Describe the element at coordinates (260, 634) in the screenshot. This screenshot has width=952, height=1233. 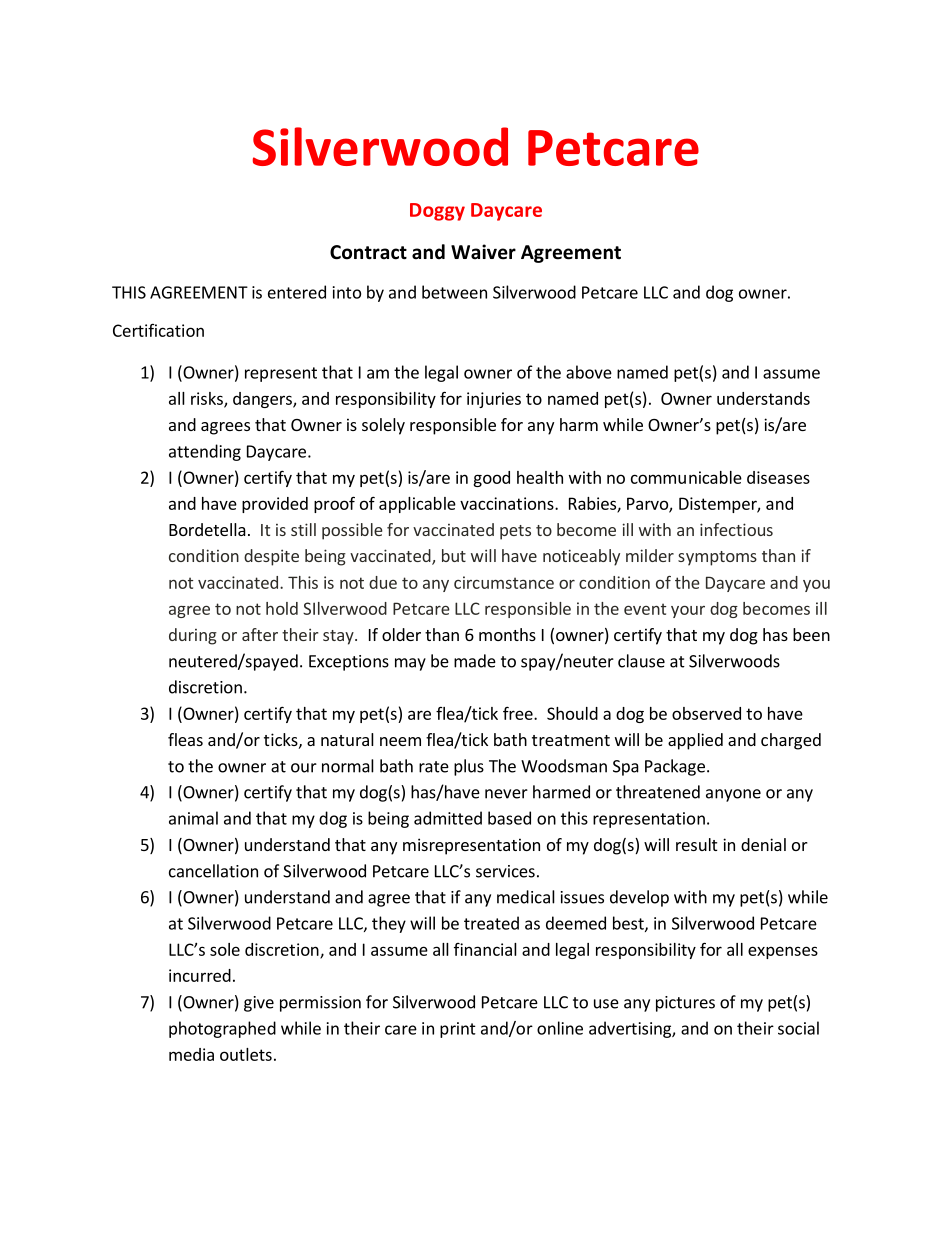
I see `after` at that location.
